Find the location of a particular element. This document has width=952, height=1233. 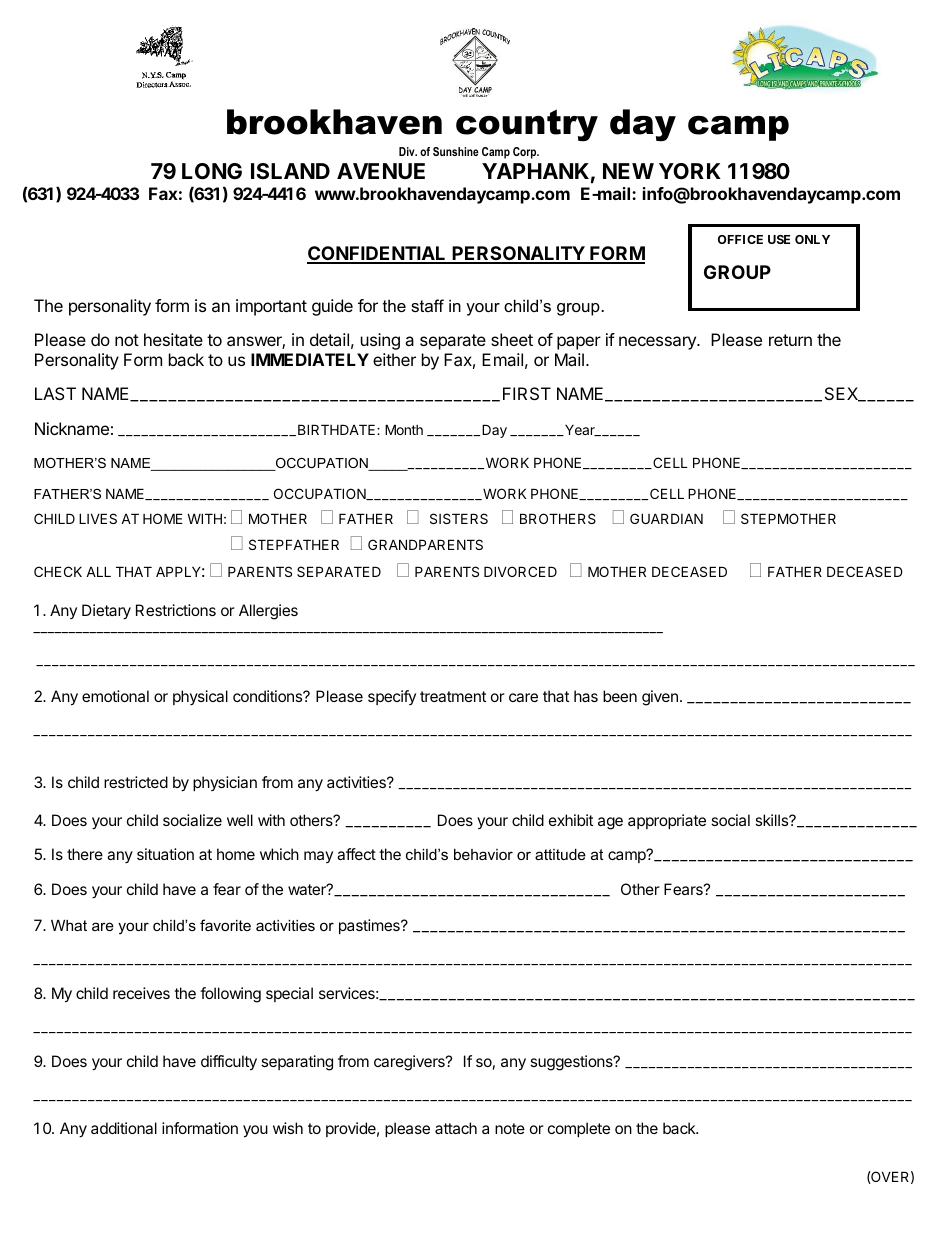

behavior is located at coordinates (483, 854).
